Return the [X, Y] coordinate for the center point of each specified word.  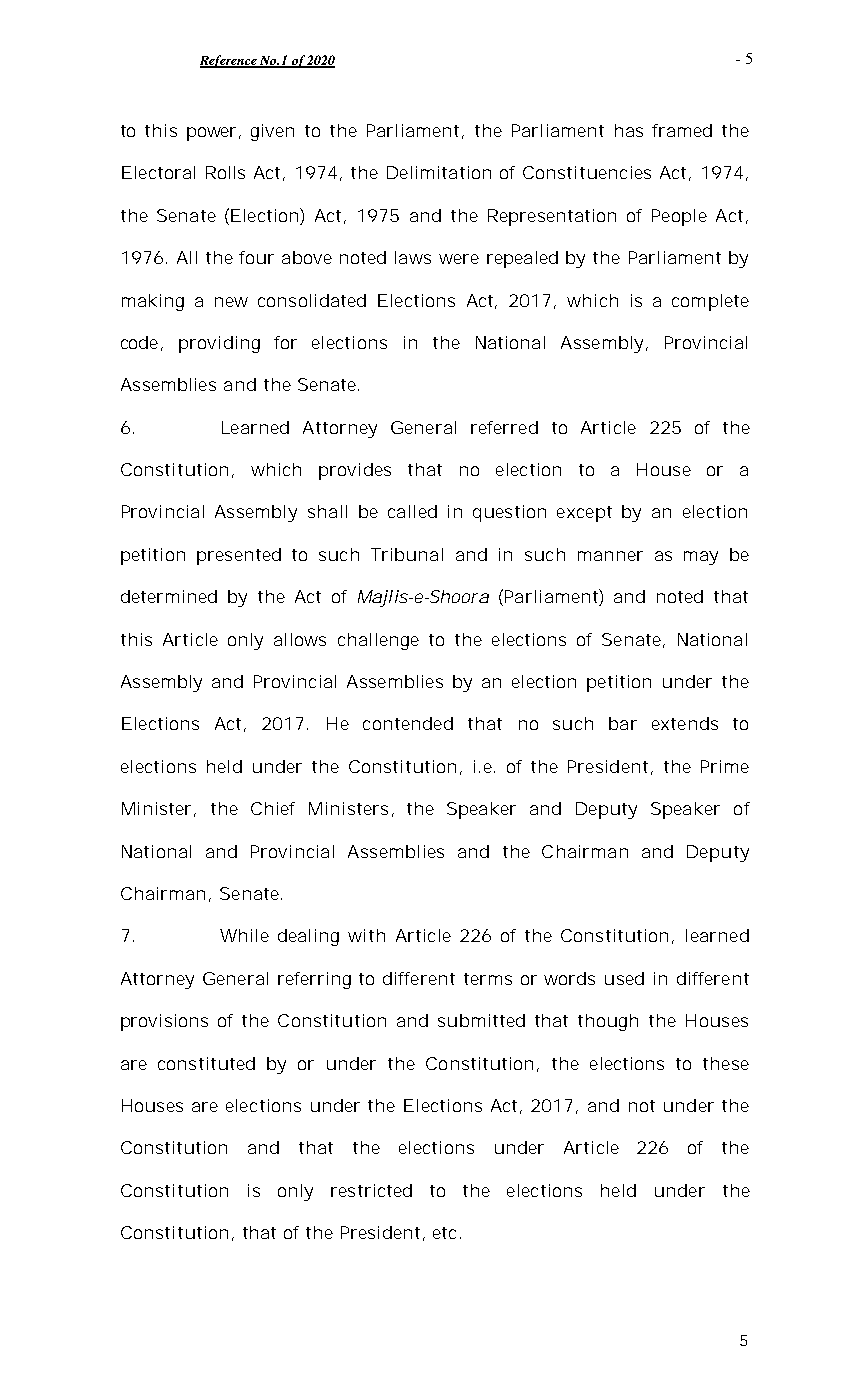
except [584, 514]
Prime [725, 766]
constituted [206, 1063]
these [726, 1063]
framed [682, 130]
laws [413, 257]
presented [239, 556]
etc [447, 1233]
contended [408, 723]
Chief [273, 808]
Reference [229, 61]
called [412, 511]
